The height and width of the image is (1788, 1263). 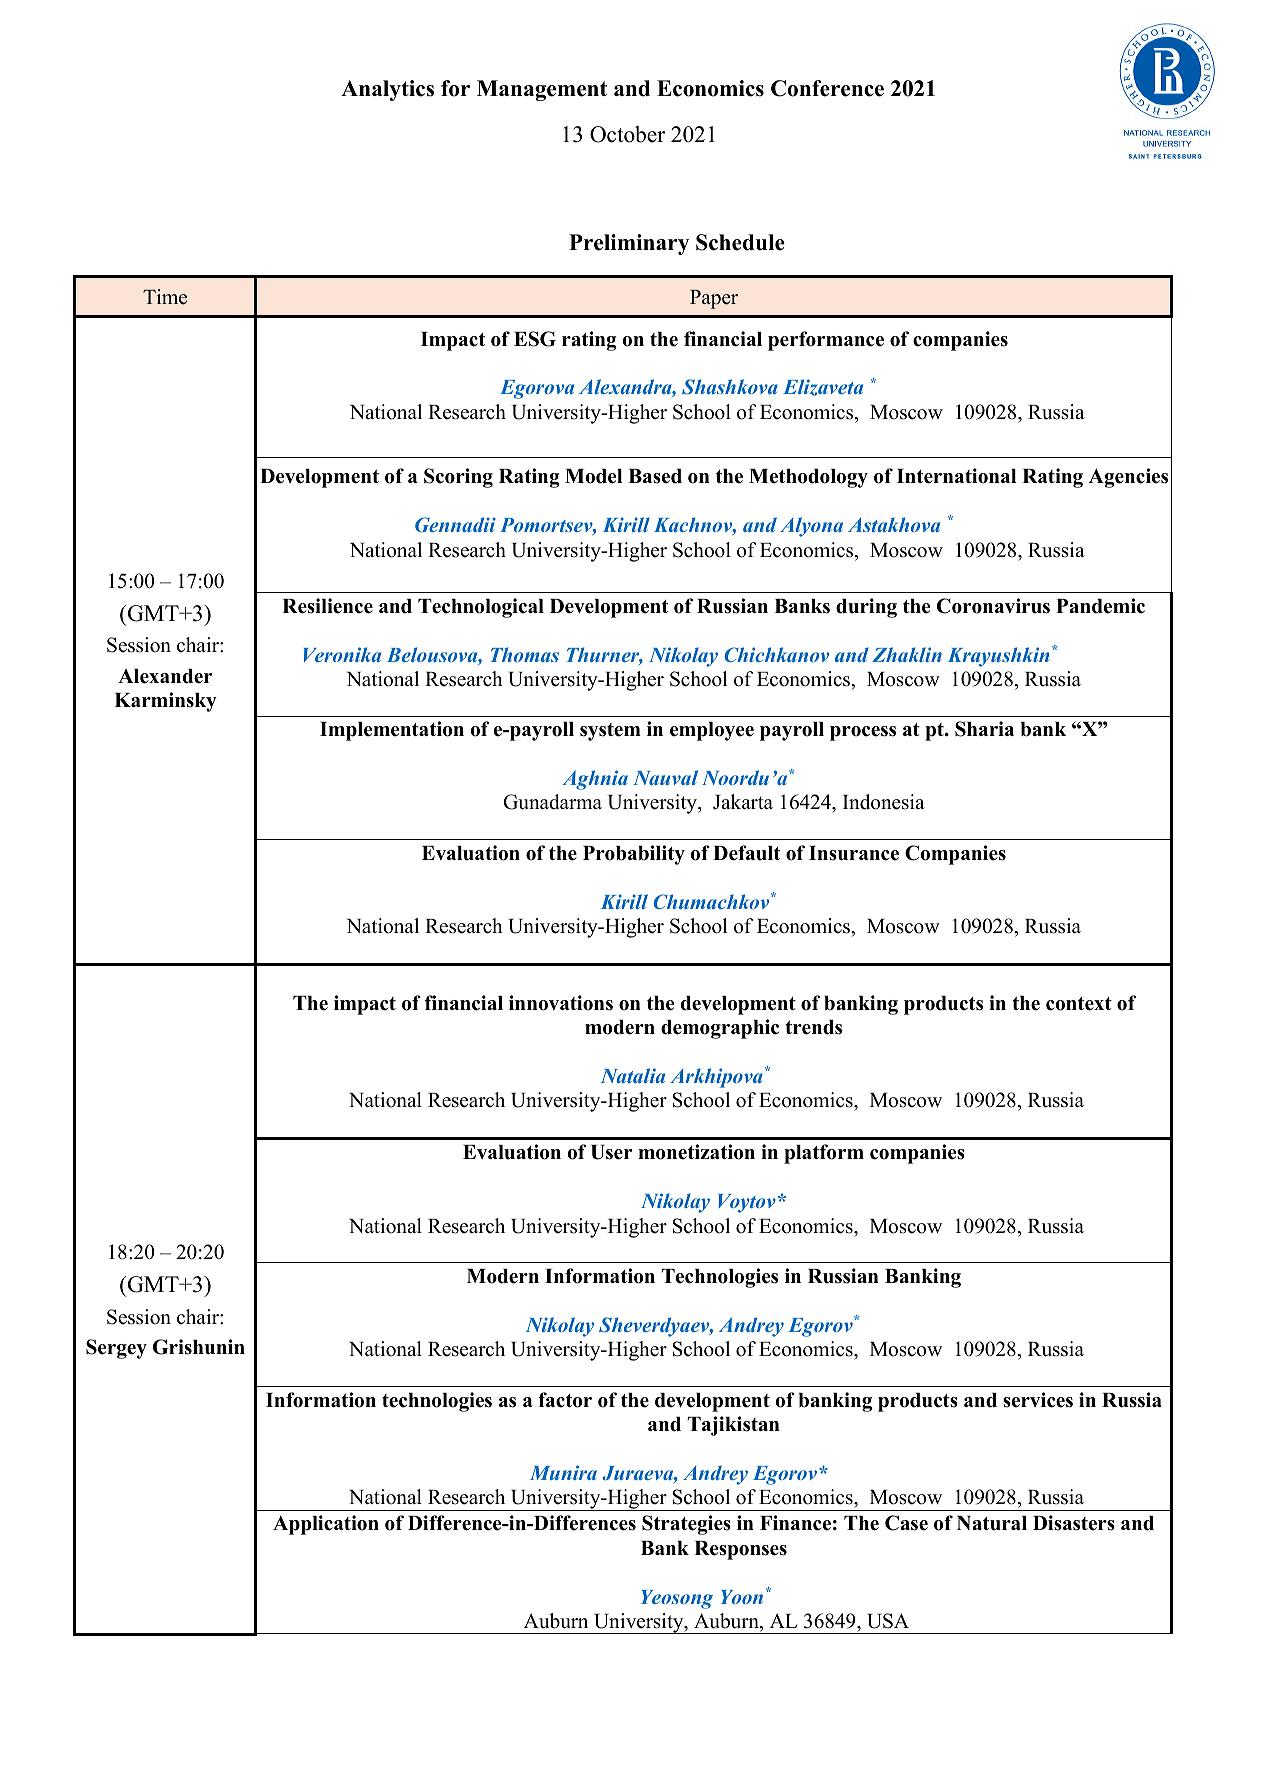 What do you see at coordinates (992, 1523) in the image?
I see `Natural` at bounding box center [992, 1523].
